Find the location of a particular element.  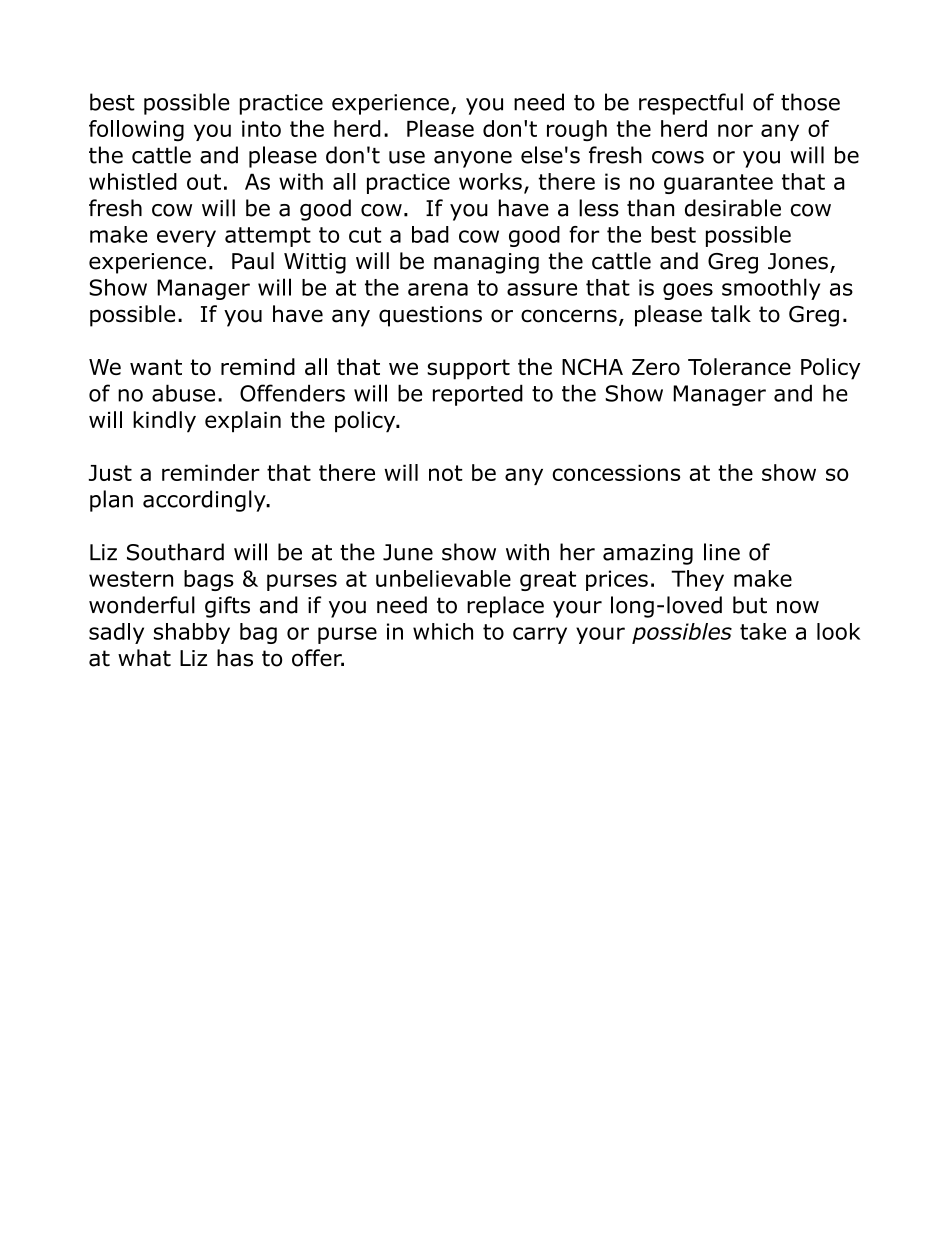

nor is located at coordinates (735, 130).
